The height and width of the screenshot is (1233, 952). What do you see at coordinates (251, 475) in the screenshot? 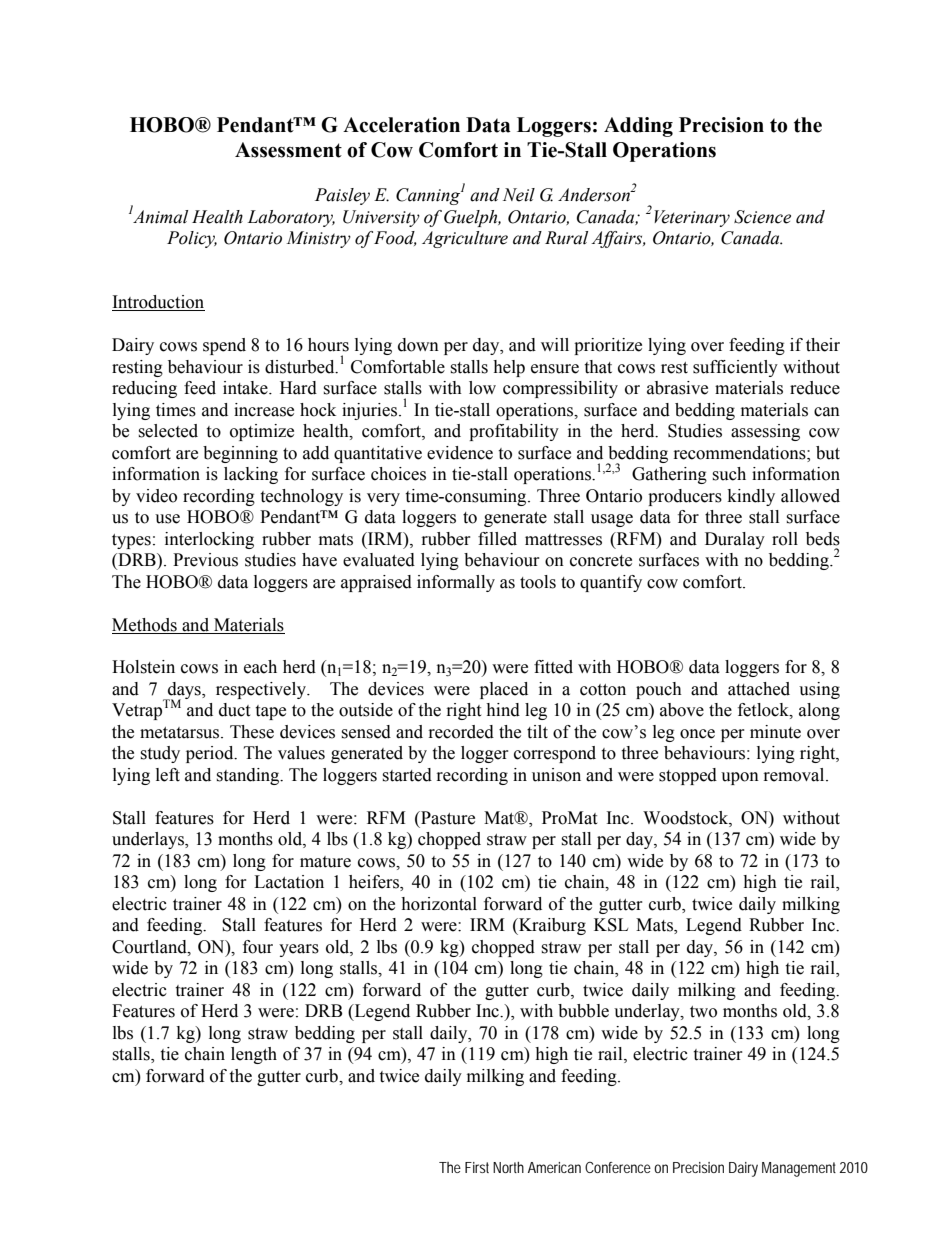
I see `lacking` at bounding box center [251, 475].
